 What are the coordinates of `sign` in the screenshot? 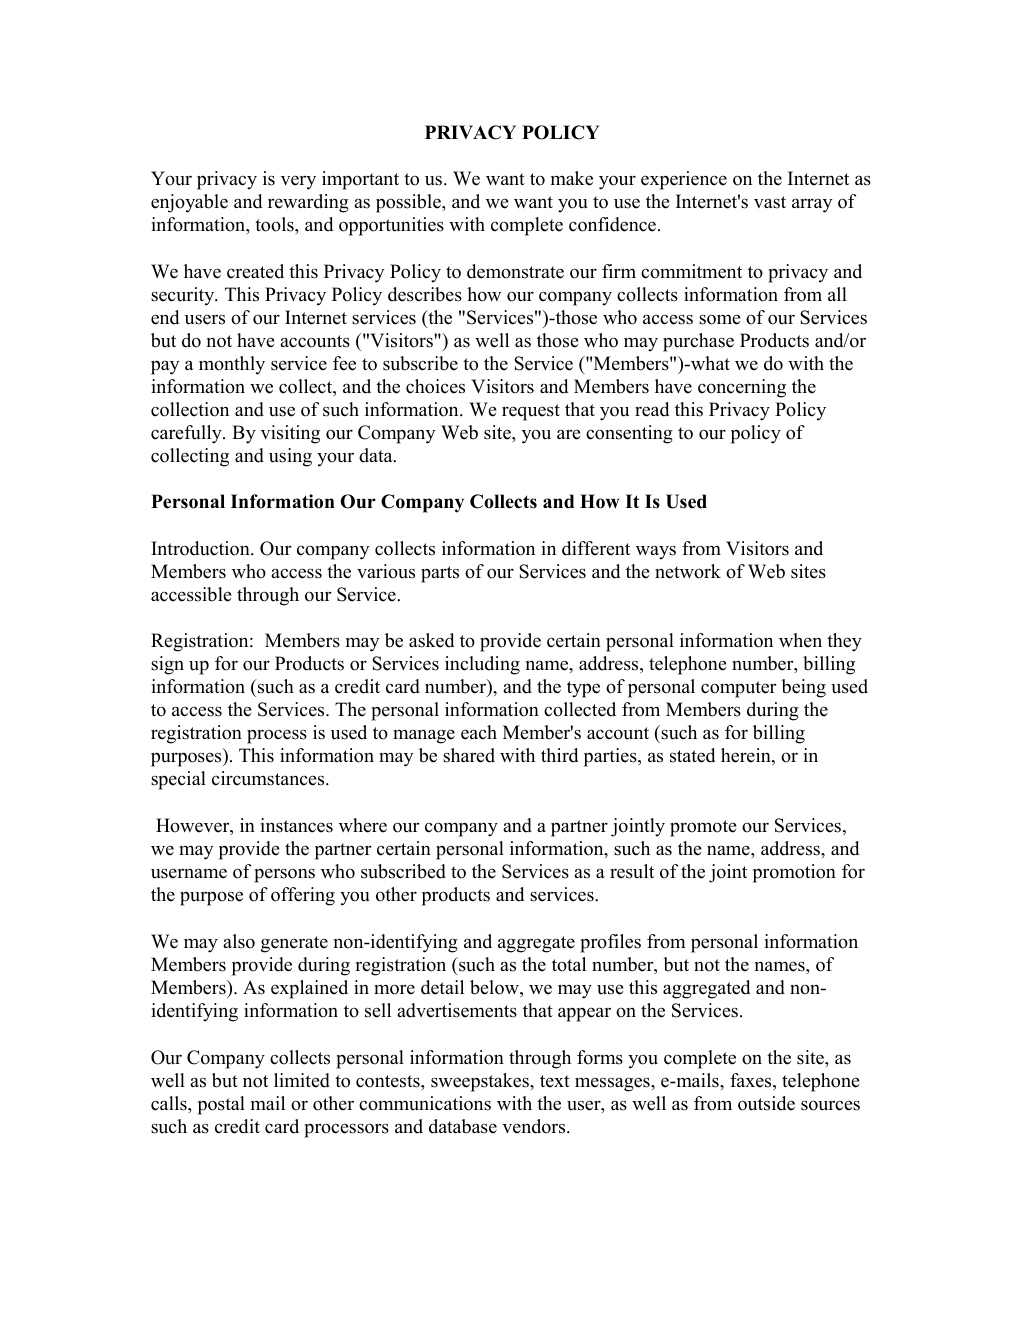 It's located at (167, 665).
